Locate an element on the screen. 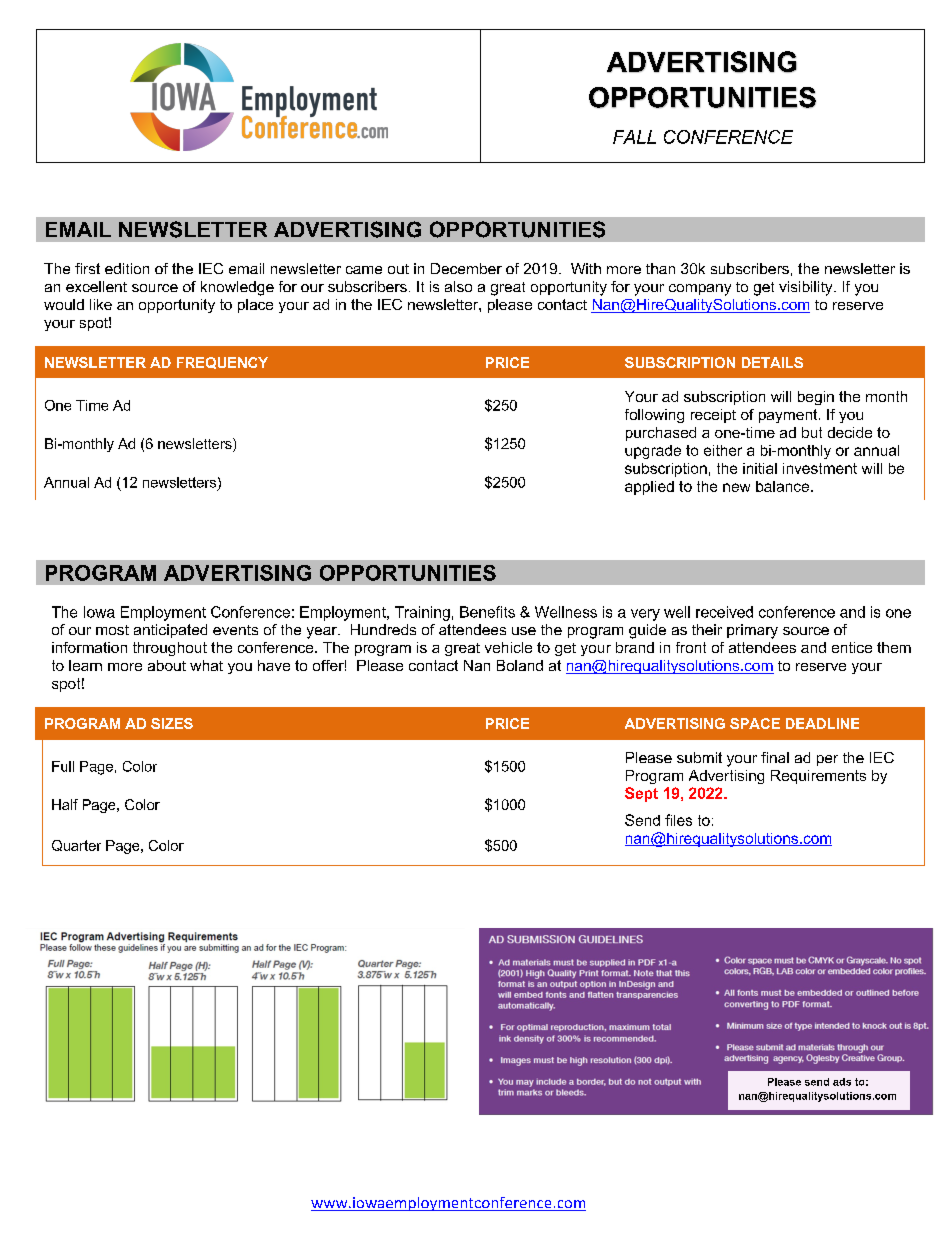  FALL is located at coordinates (634, 137).
